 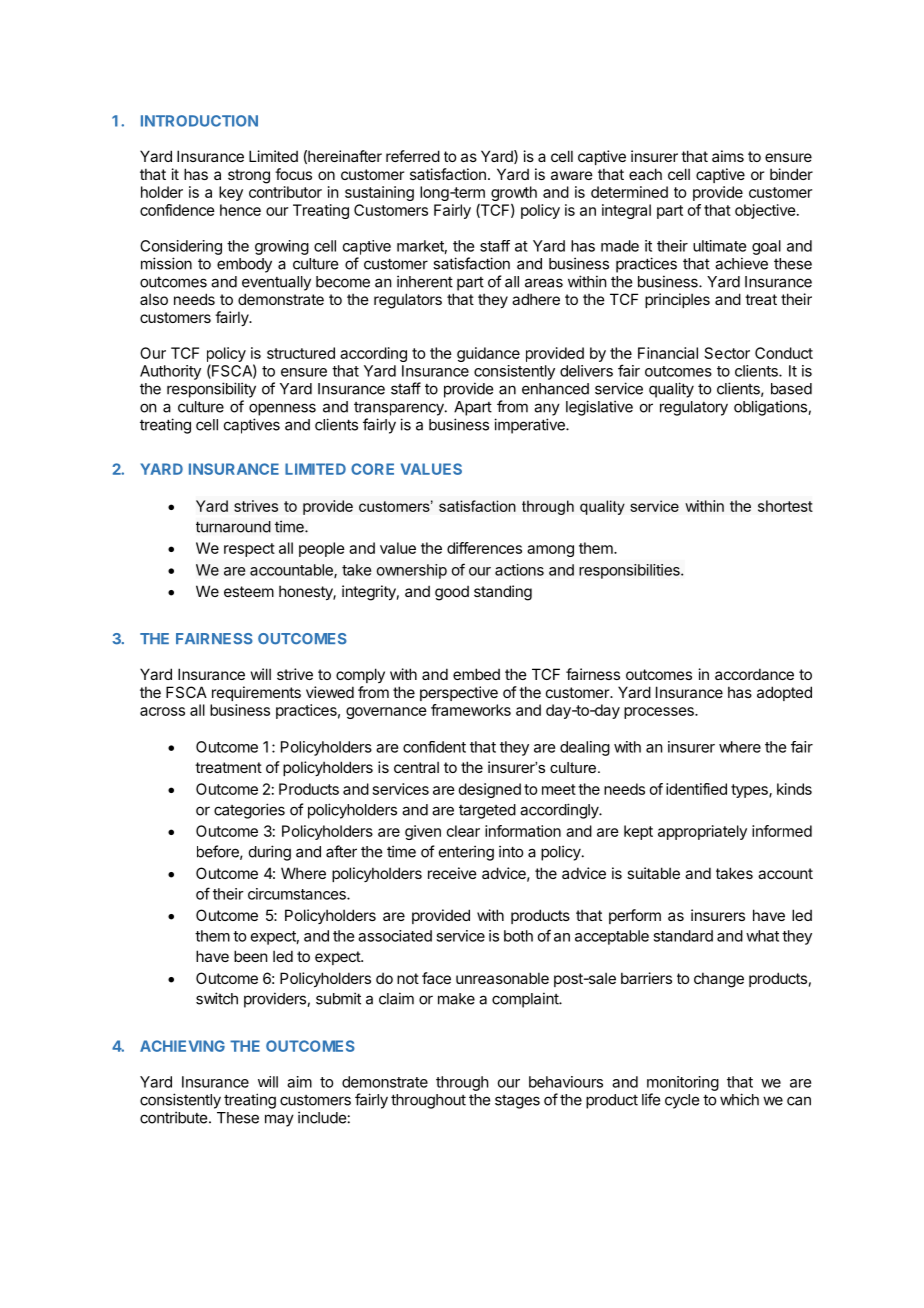 What do you see at coordinates (728, 156) in the document?
I see `aims` at bounding box center [728, 156].
